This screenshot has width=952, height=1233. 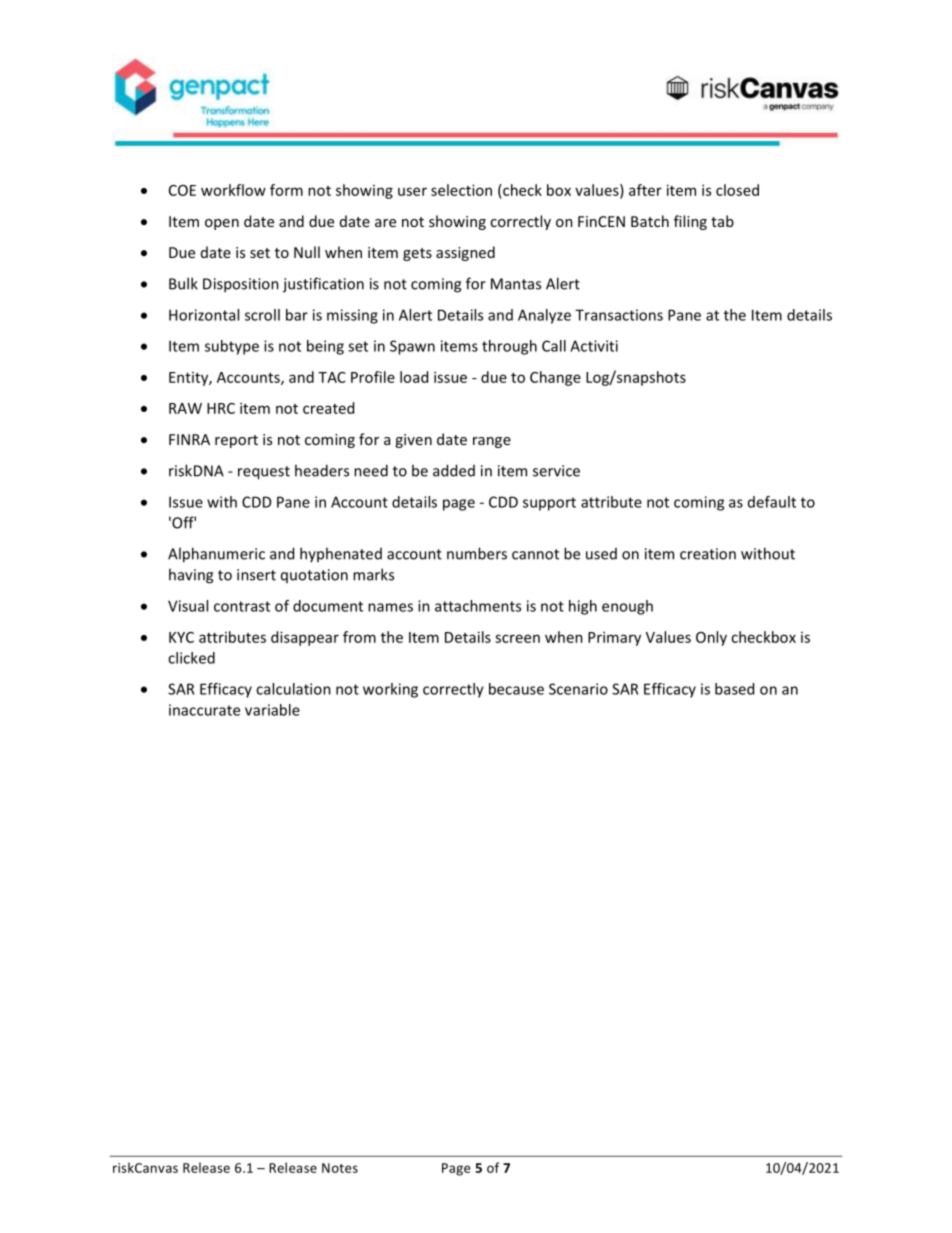 What do you see at coordinates (461, 190) in the screenshot?
I see `selection` at bounding box center [461, 190].
